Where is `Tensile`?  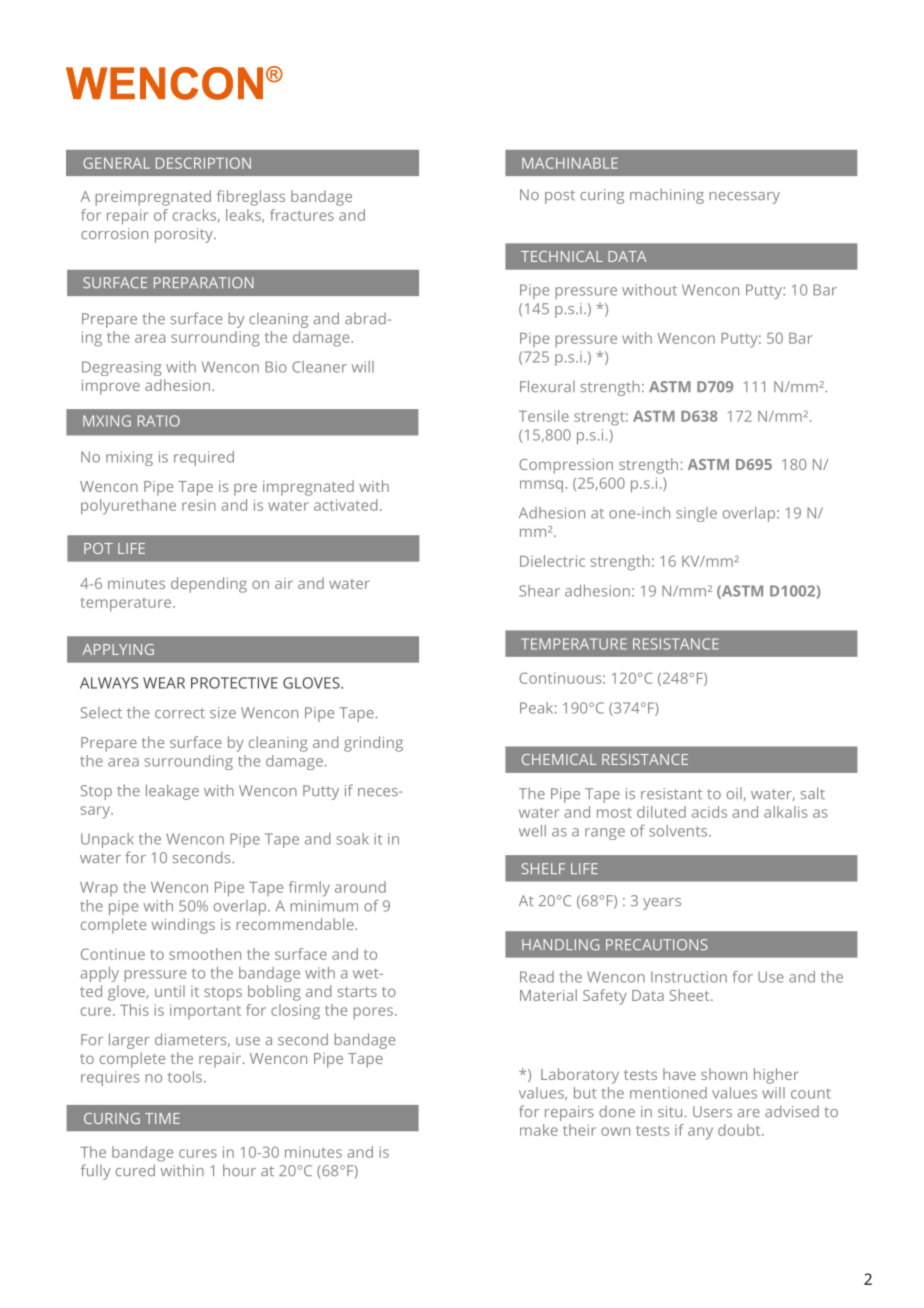 Tensile is located at coordinates (544, 416).
